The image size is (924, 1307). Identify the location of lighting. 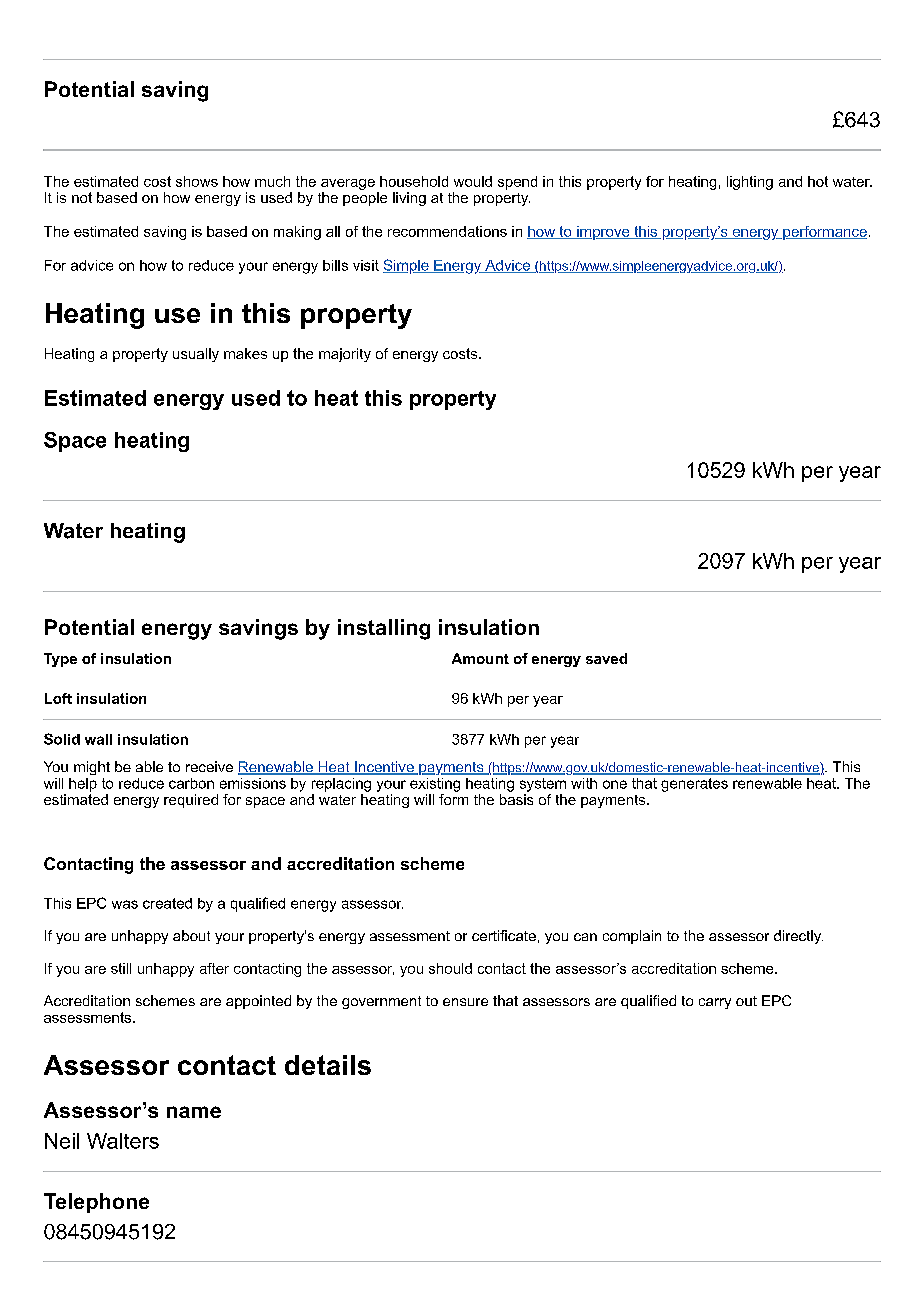
(750, 183).
